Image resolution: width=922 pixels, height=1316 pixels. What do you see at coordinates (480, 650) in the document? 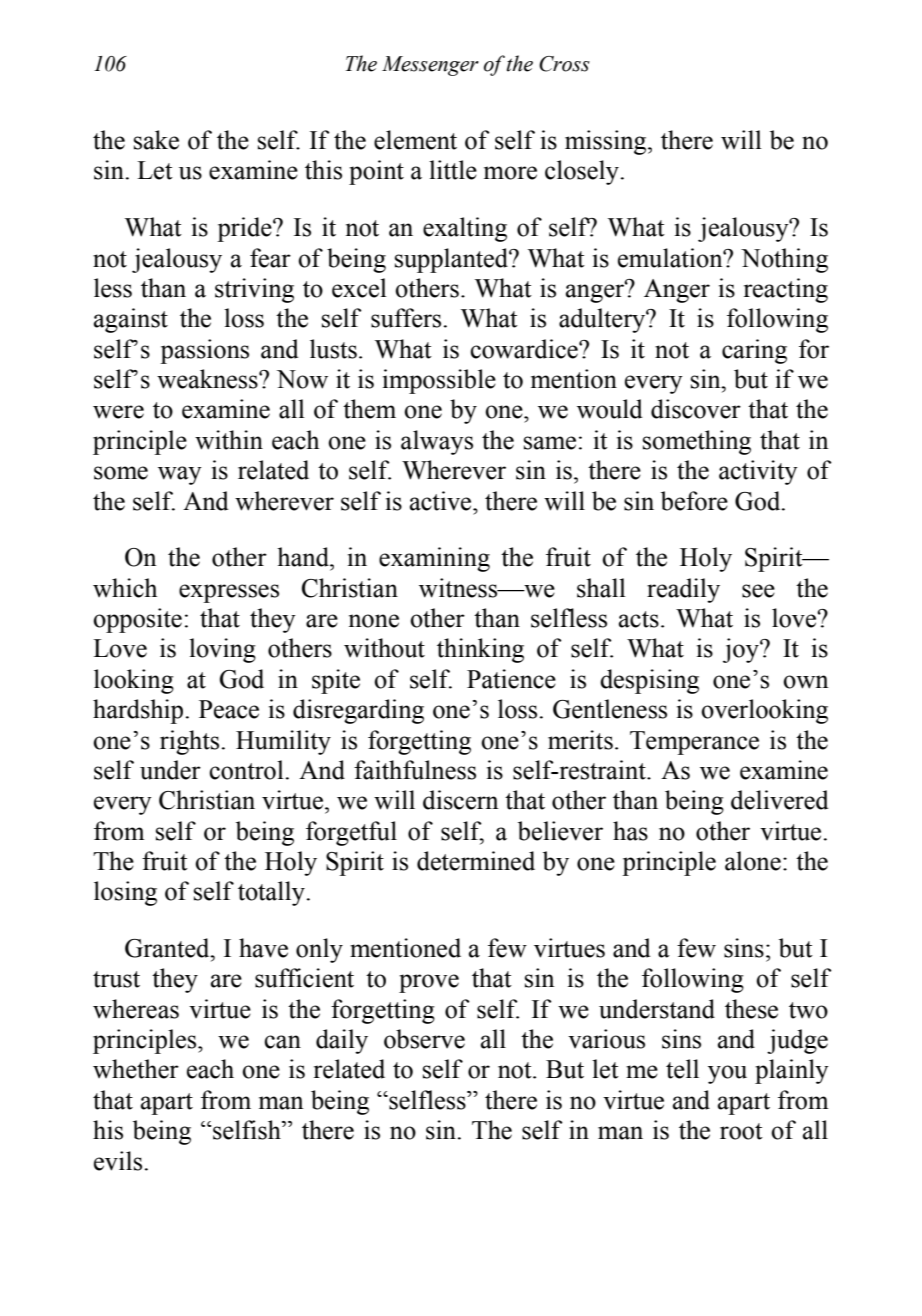
I see `thinking` at bounding box center [480, 650].
